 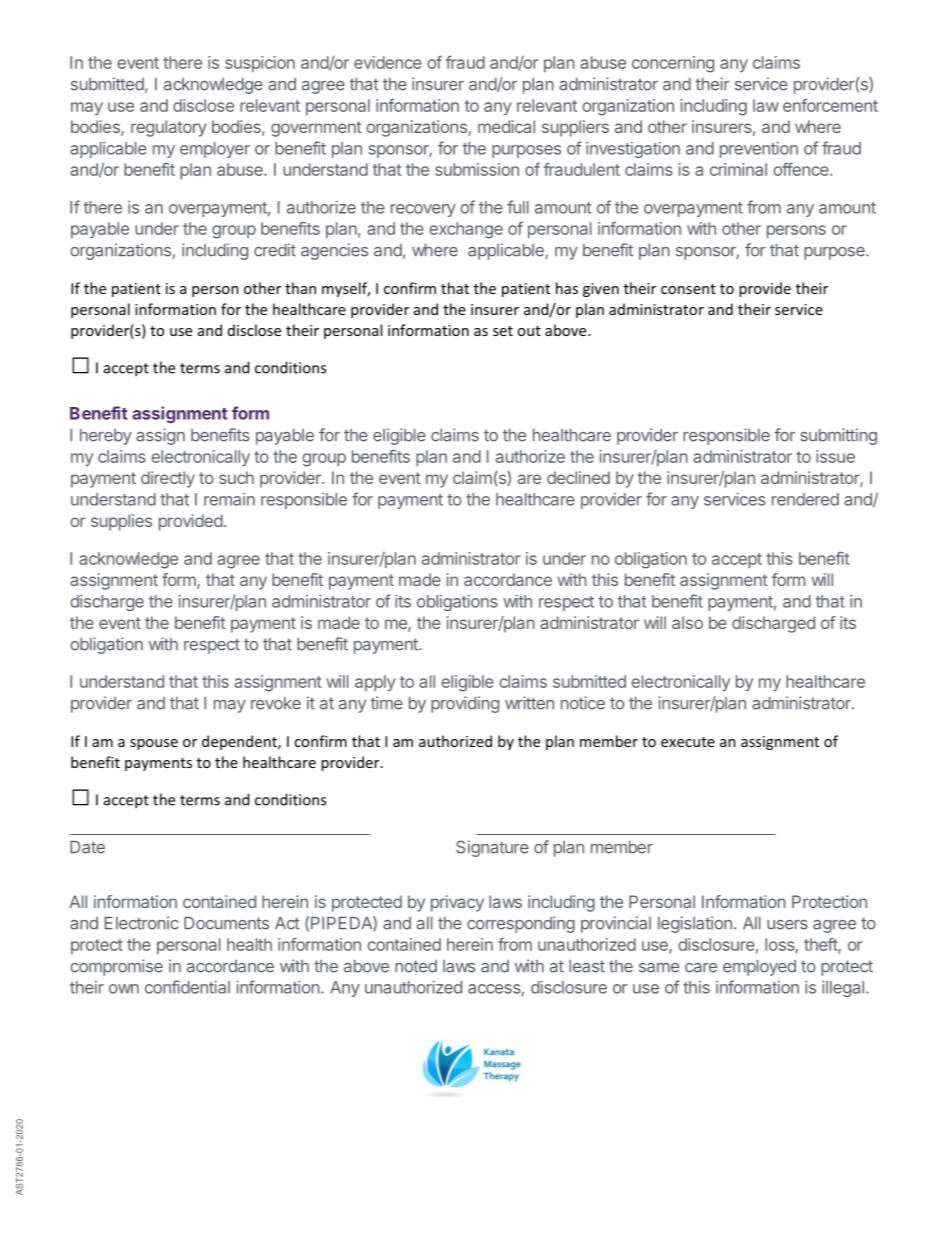 What do you see at coordinates (121, 522) in the screenshot?
I see `supplies` at bounding box center [121, 522].
